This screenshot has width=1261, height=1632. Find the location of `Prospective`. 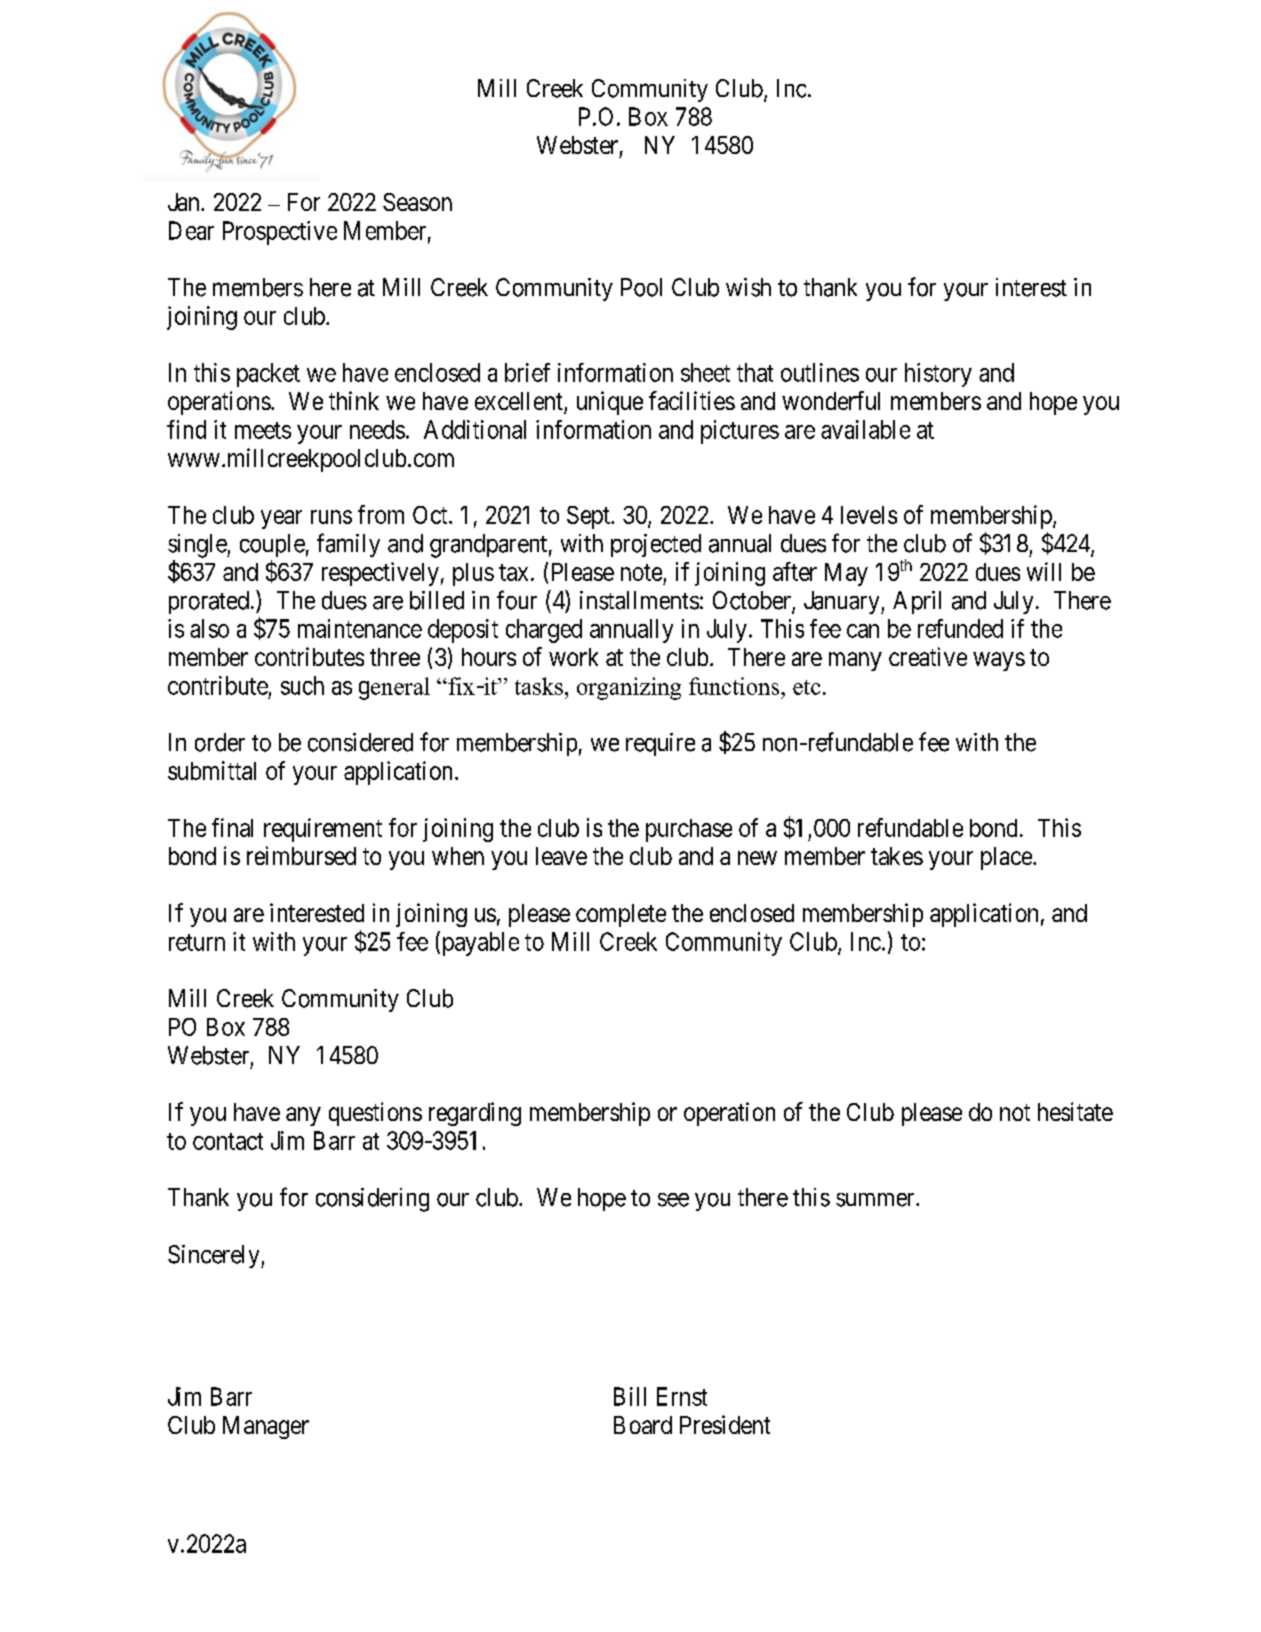

Prospective is located at coordinates (280, 233).
